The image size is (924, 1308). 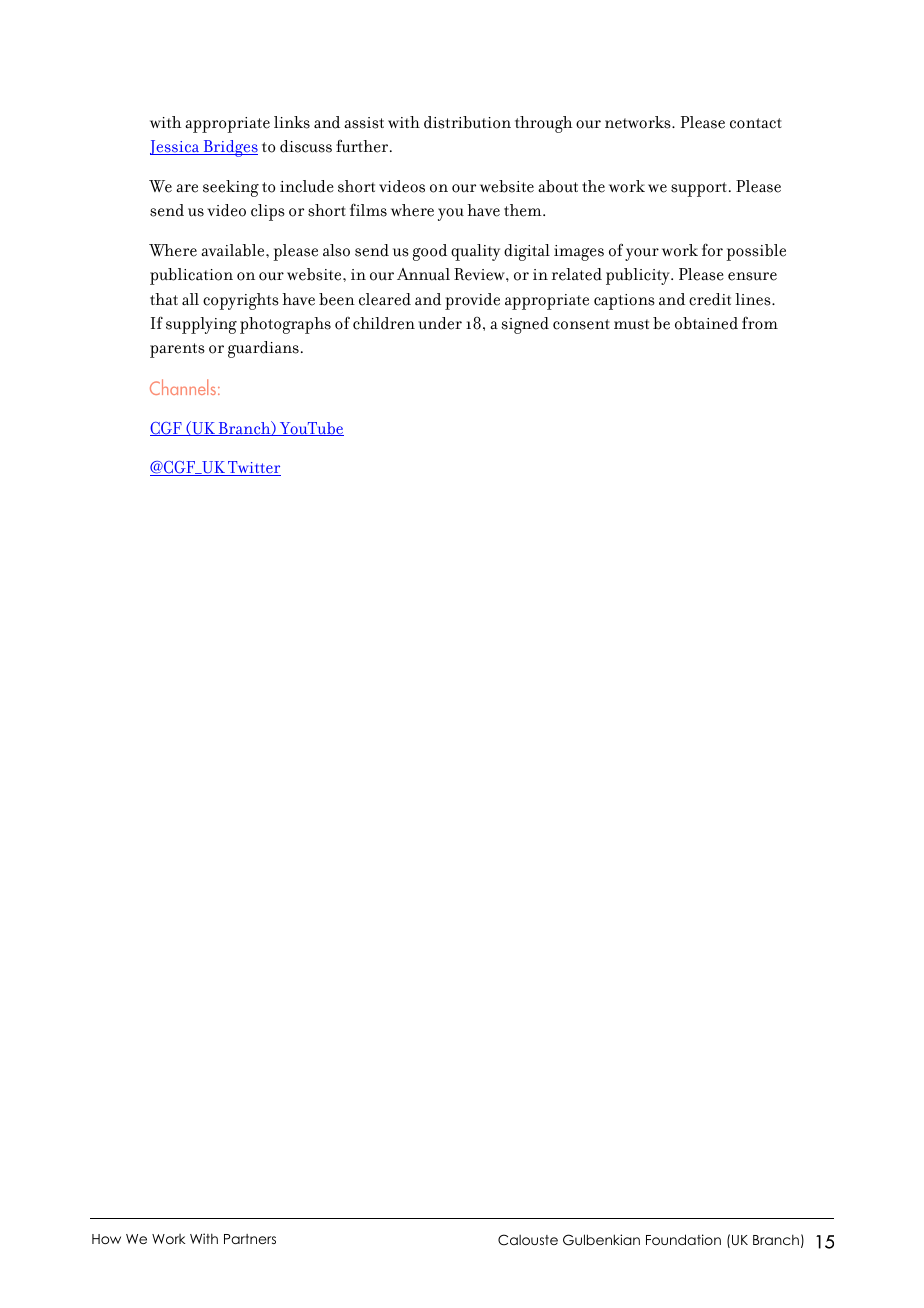 What do you see at coordinates (699, 189) in the screenshot?
I see `support` at bounding box center [699, 189].
